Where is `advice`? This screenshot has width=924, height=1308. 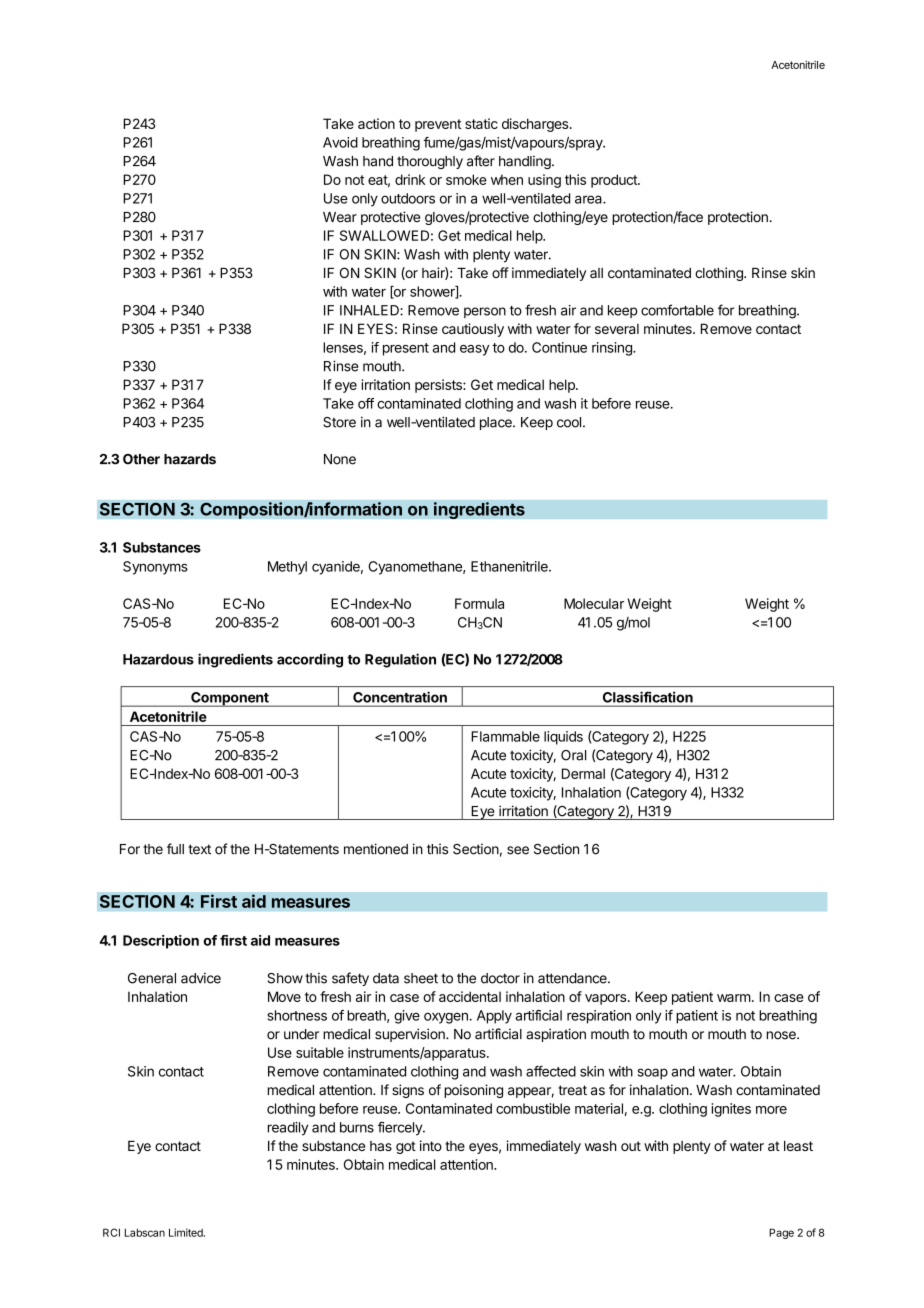 advice is located at coordinates (201, 978).
